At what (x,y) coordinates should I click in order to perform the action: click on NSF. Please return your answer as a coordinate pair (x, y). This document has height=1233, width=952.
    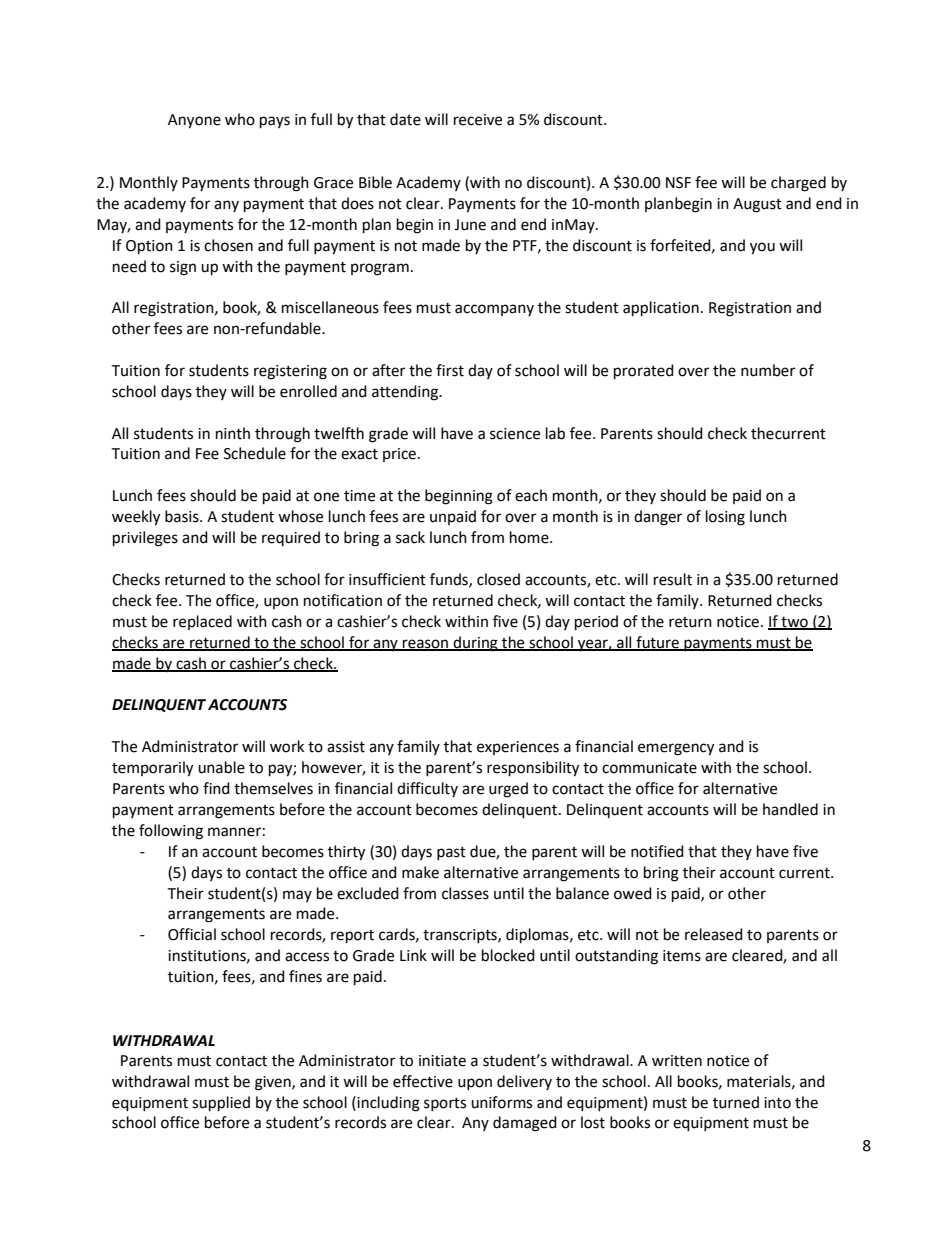
    Looking at the image, I should click on (678, 183).
